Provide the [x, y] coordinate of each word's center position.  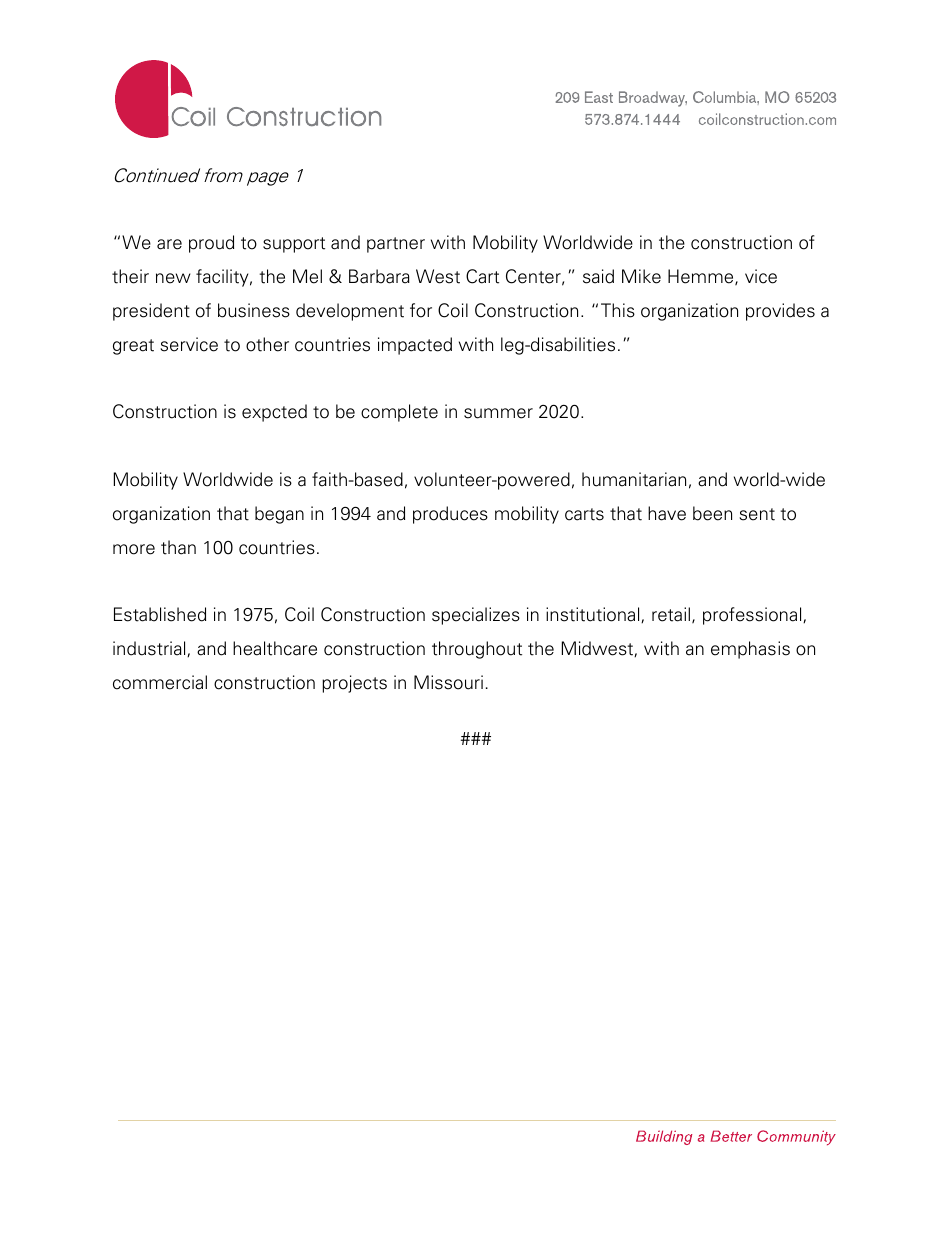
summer [498, 413]
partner [396, 245]
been [712, 513]
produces [450, 515]
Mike [641, 276]
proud [211, 244]
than [178, 547]
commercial [160, 682]
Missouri [448, 682]
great [133, 347]
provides [780, 312]
